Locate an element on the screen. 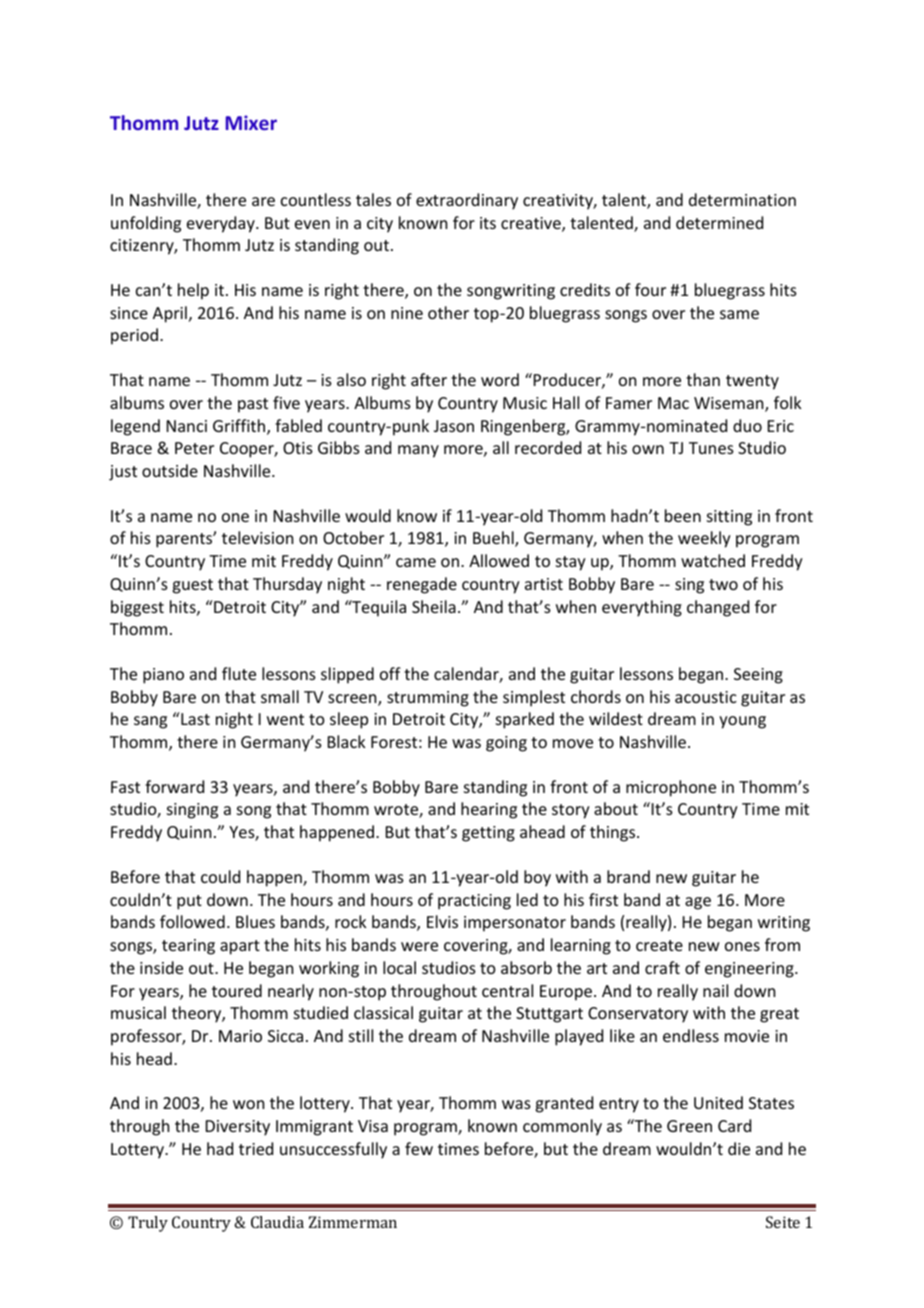 The height and width of the screenshot is (1308, 924). Mixer is located at coordinates (251, 122).
